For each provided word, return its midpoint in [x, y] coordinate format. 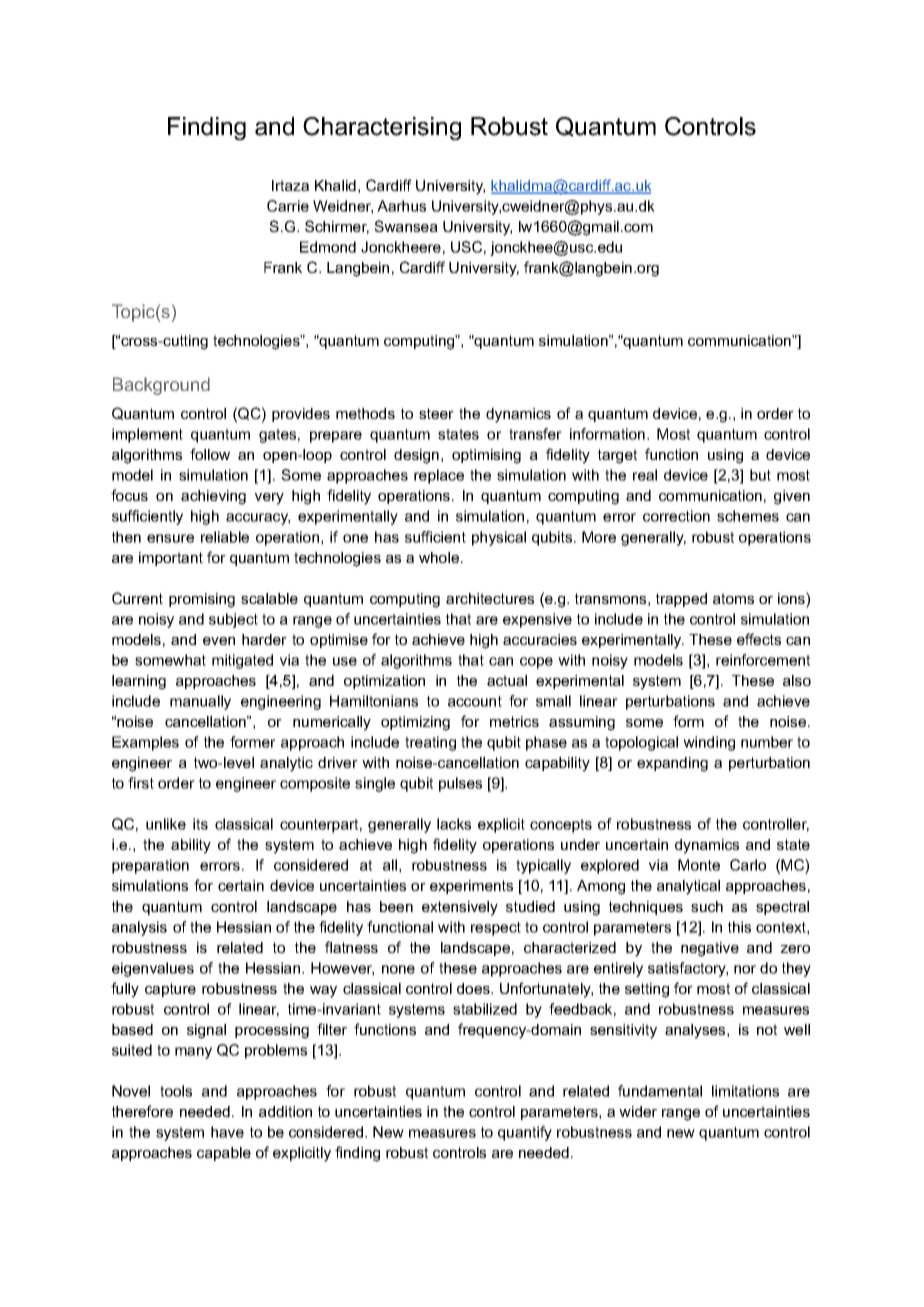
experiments [471, 887]
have [227, 1132]
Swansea [406, 226]
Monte [699, 865]
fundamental [660, 1091]
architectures [490, 598]
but [760, 475]
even [219, 641]
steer [436, 413]
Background [161, 386]
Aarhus [401, 206]
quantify [525, 1133]
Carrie [288, 206]
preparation [150, 866]
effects [759, 639]
